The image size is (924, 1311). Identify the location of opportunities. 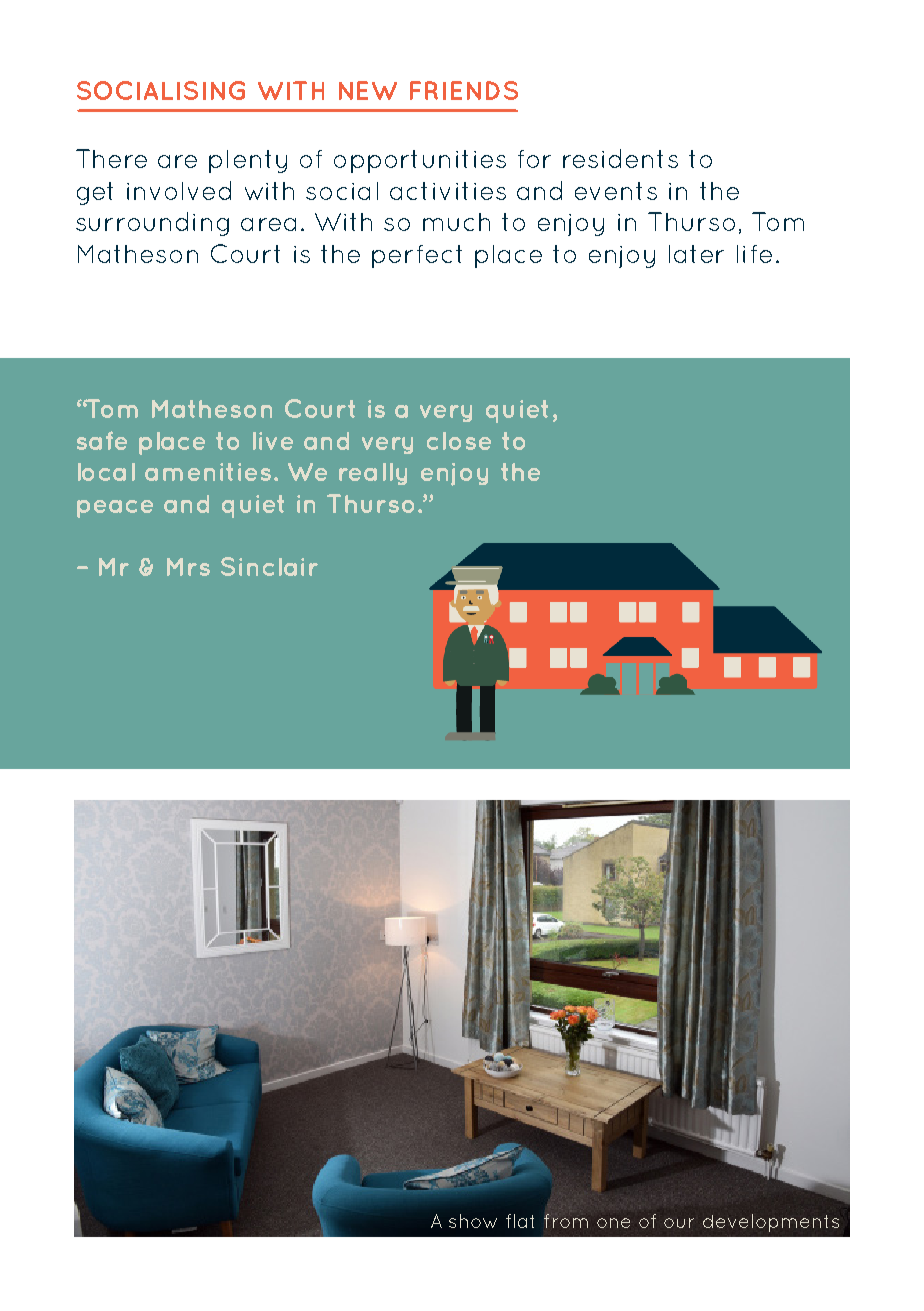
(420, 161).
